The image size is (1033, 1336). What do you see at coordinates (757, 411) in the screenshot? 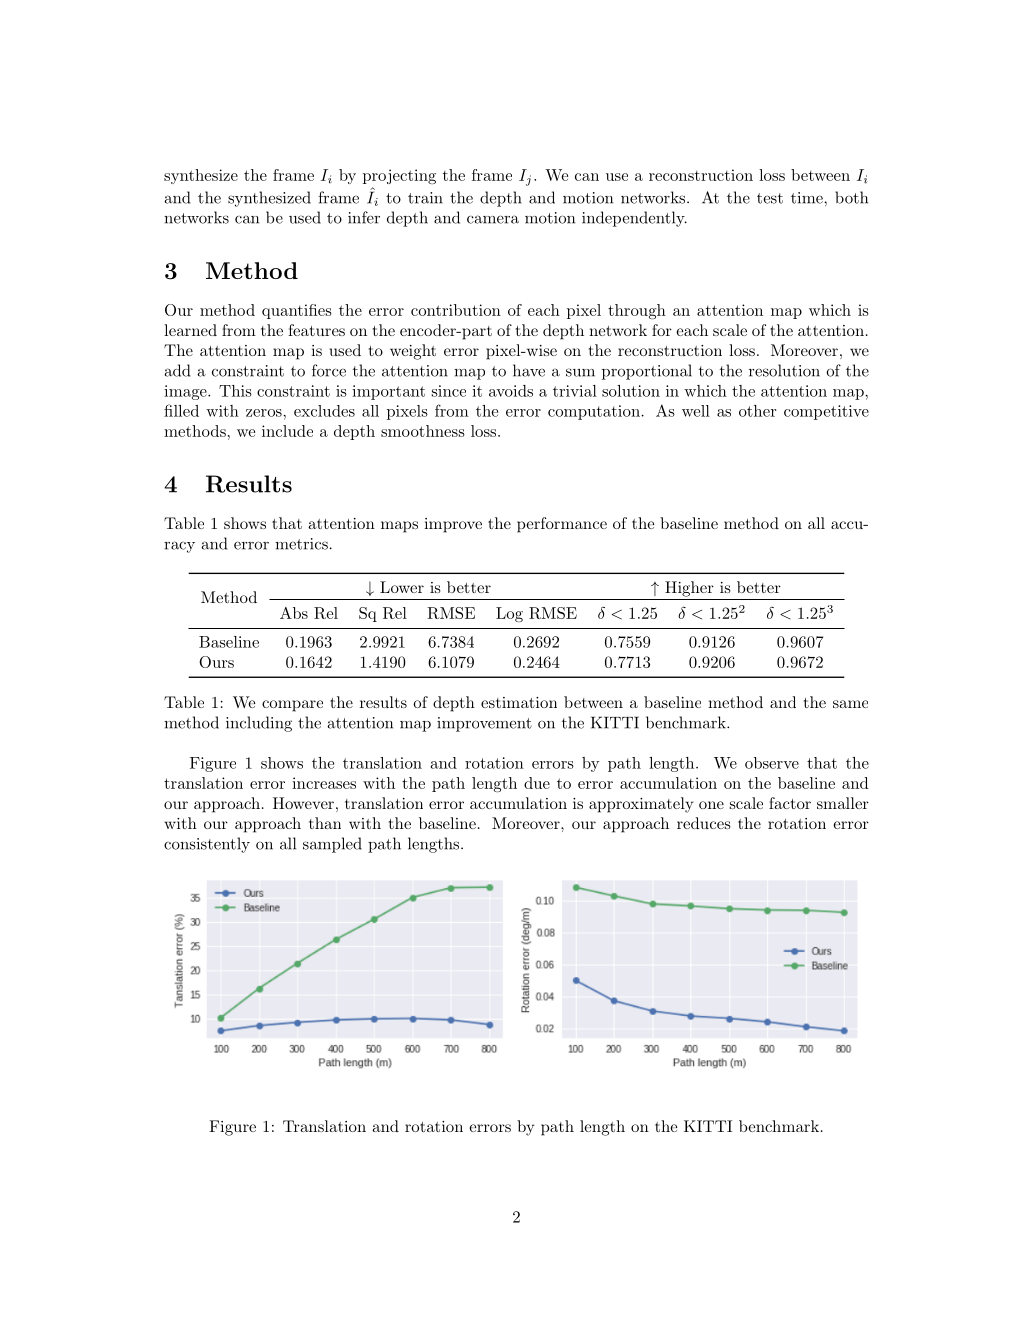
I see `other` at bounding box center [757, 411].
